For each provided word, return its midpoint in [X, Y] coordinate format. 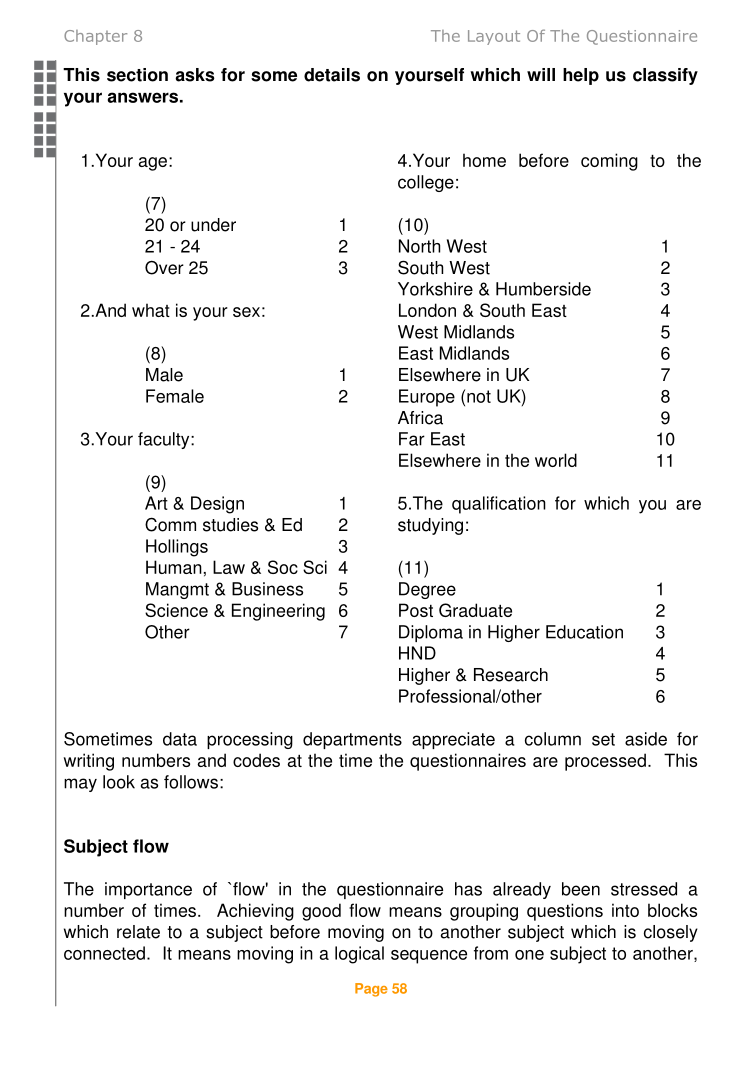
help [581, 76]
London [427, 310]
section [137, 75]
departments [352, 740]
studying [430, 526]
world [556, 460]
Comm [170, 524]
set [603, 739]
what [151, 310]
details [332, 75]
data [180, 739]
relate [138, 932]
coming [609, 162]
